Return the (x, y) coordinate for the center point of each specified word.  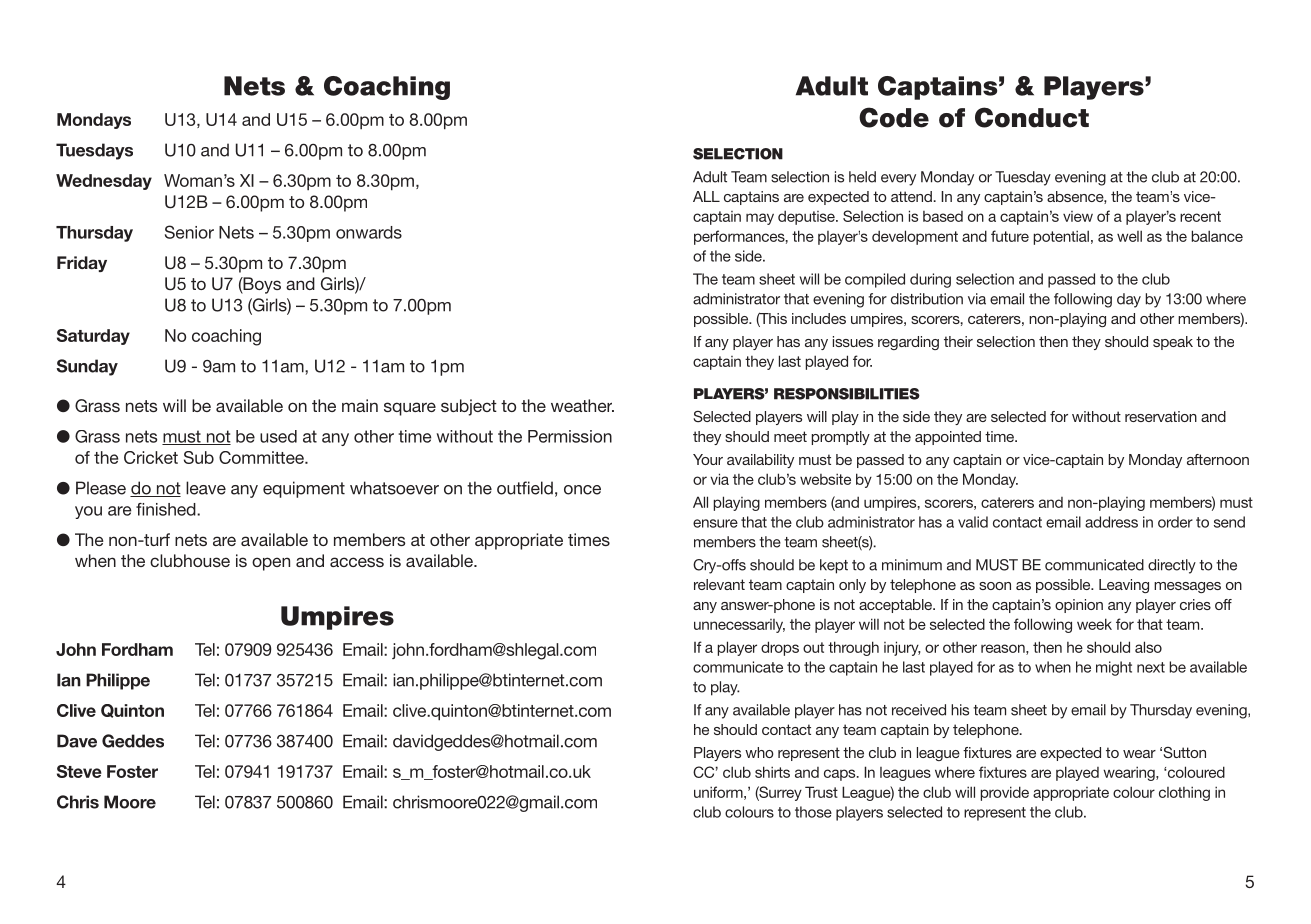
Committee (262, 457)
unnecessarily (739, 626)
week (1094, 624)
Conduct (1032, 117)
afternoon (1218, 459)
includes (819, 318)
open (271, 564)
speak (1173, 343)
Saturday (93, 337)
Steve (79, 771)
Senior (189, 232)
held (862, 177)
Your (708, 459)
